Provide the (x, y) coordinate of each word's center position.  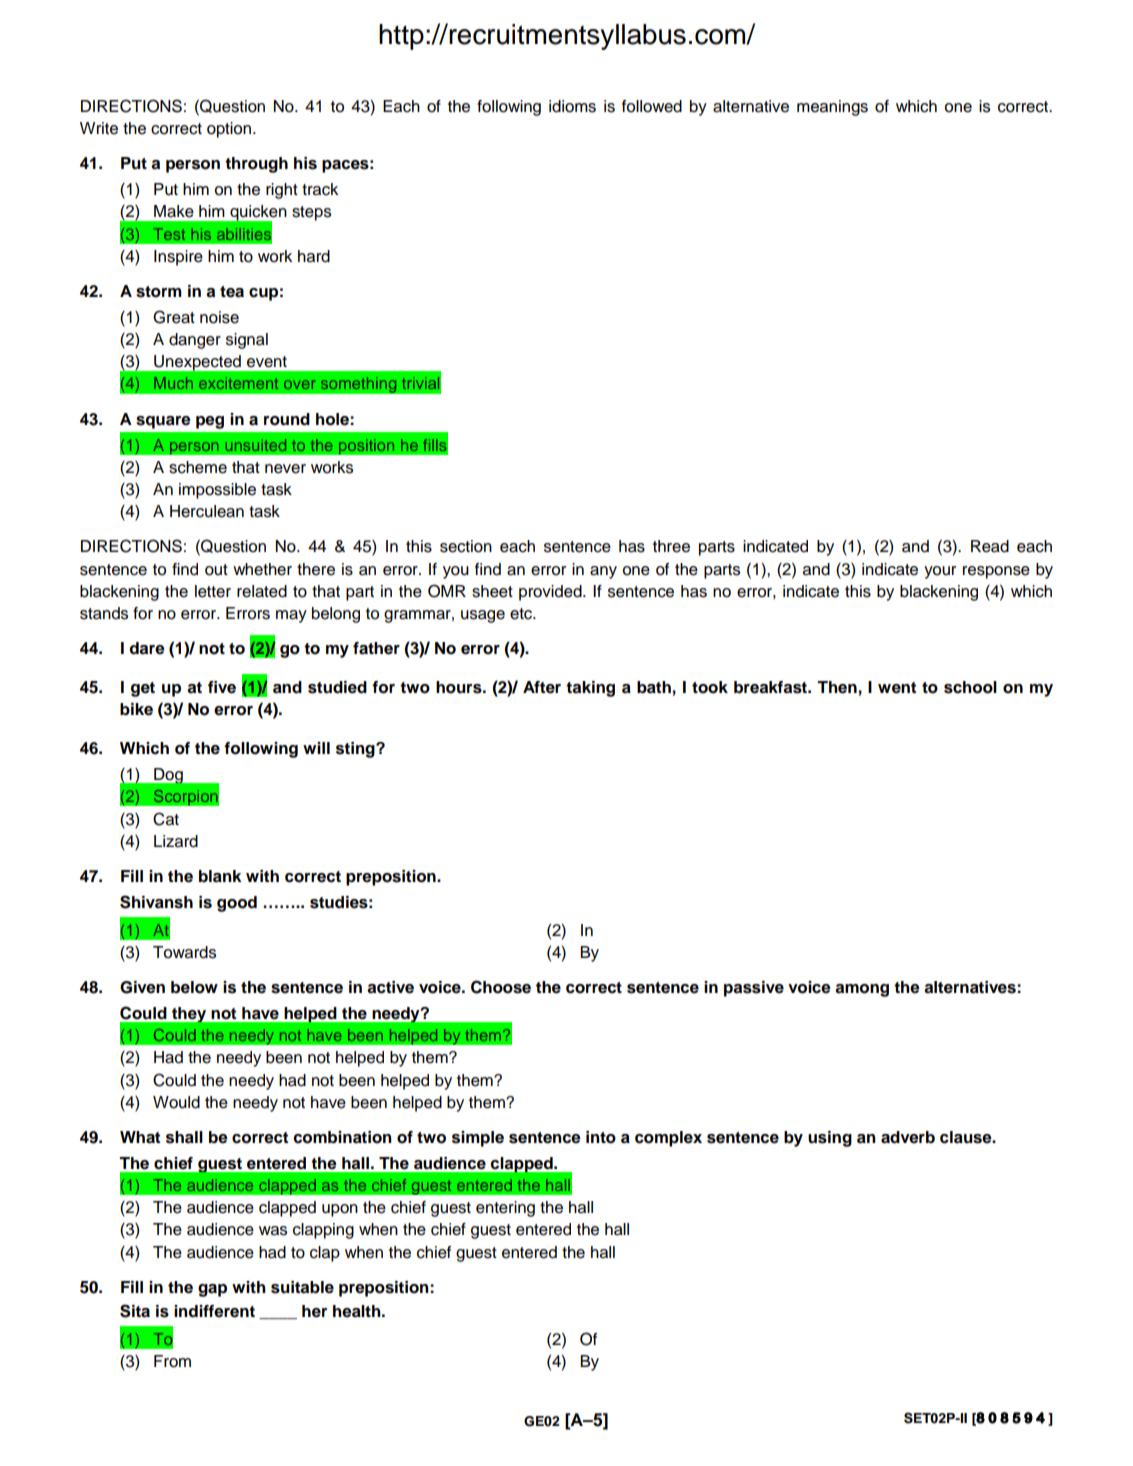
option (229, 130)
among (862, 990)
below (194, 987)
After (542, 687)
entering (505, 1209)
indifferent (214, 1311)
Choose (501, 987)
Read (990, 546)
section (466, 546)
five (222, 687)
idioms (572, 106)
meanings (832, 108)
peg (210, 422)
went (897, 688)
